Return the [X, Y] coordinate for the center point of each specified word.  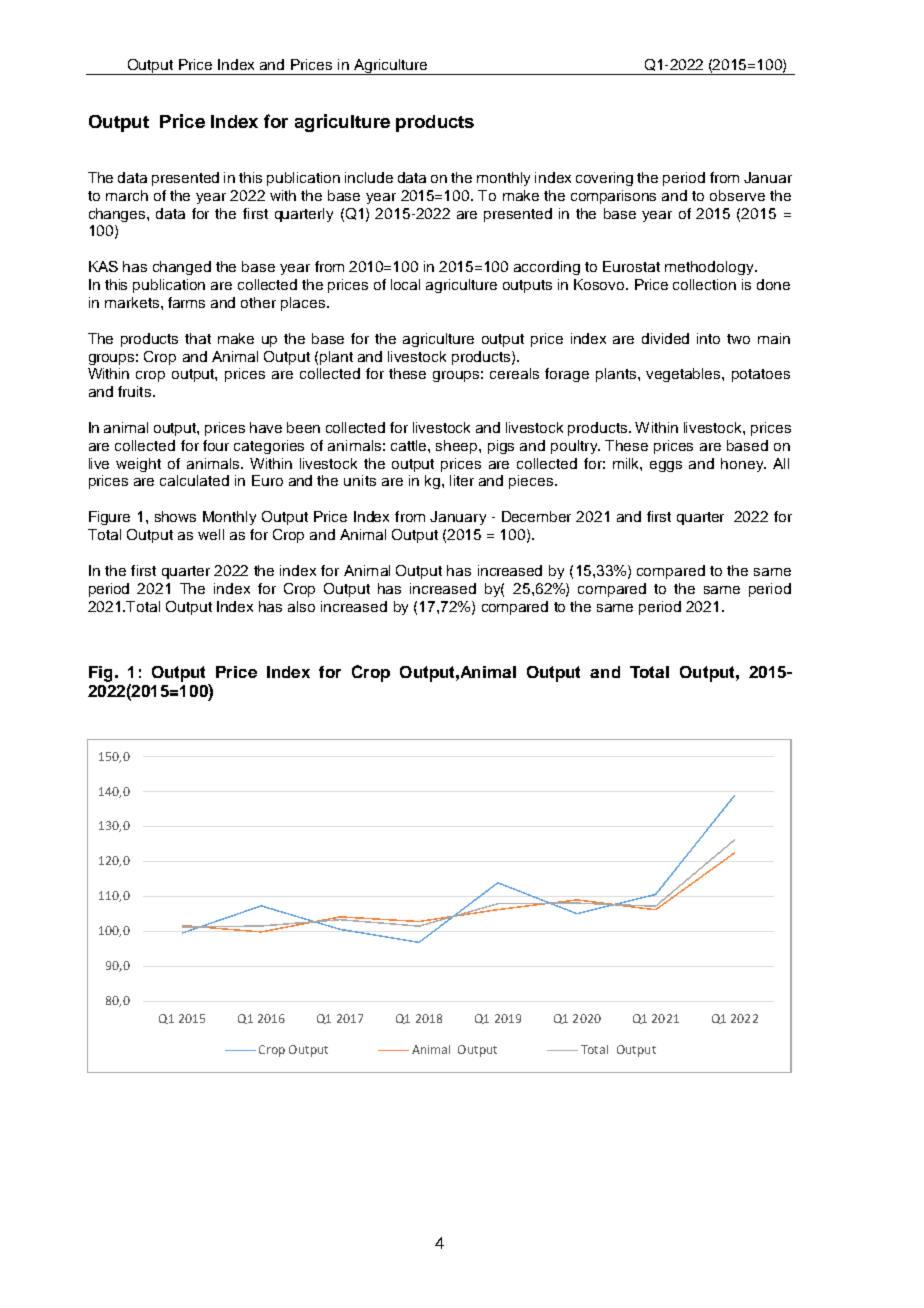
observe [737, 195]
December [536, 516]
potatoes [761, 375]
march [127, 195]
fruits [134, 391]
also [301, 606]
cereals [514, 373]
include [369, 177]
